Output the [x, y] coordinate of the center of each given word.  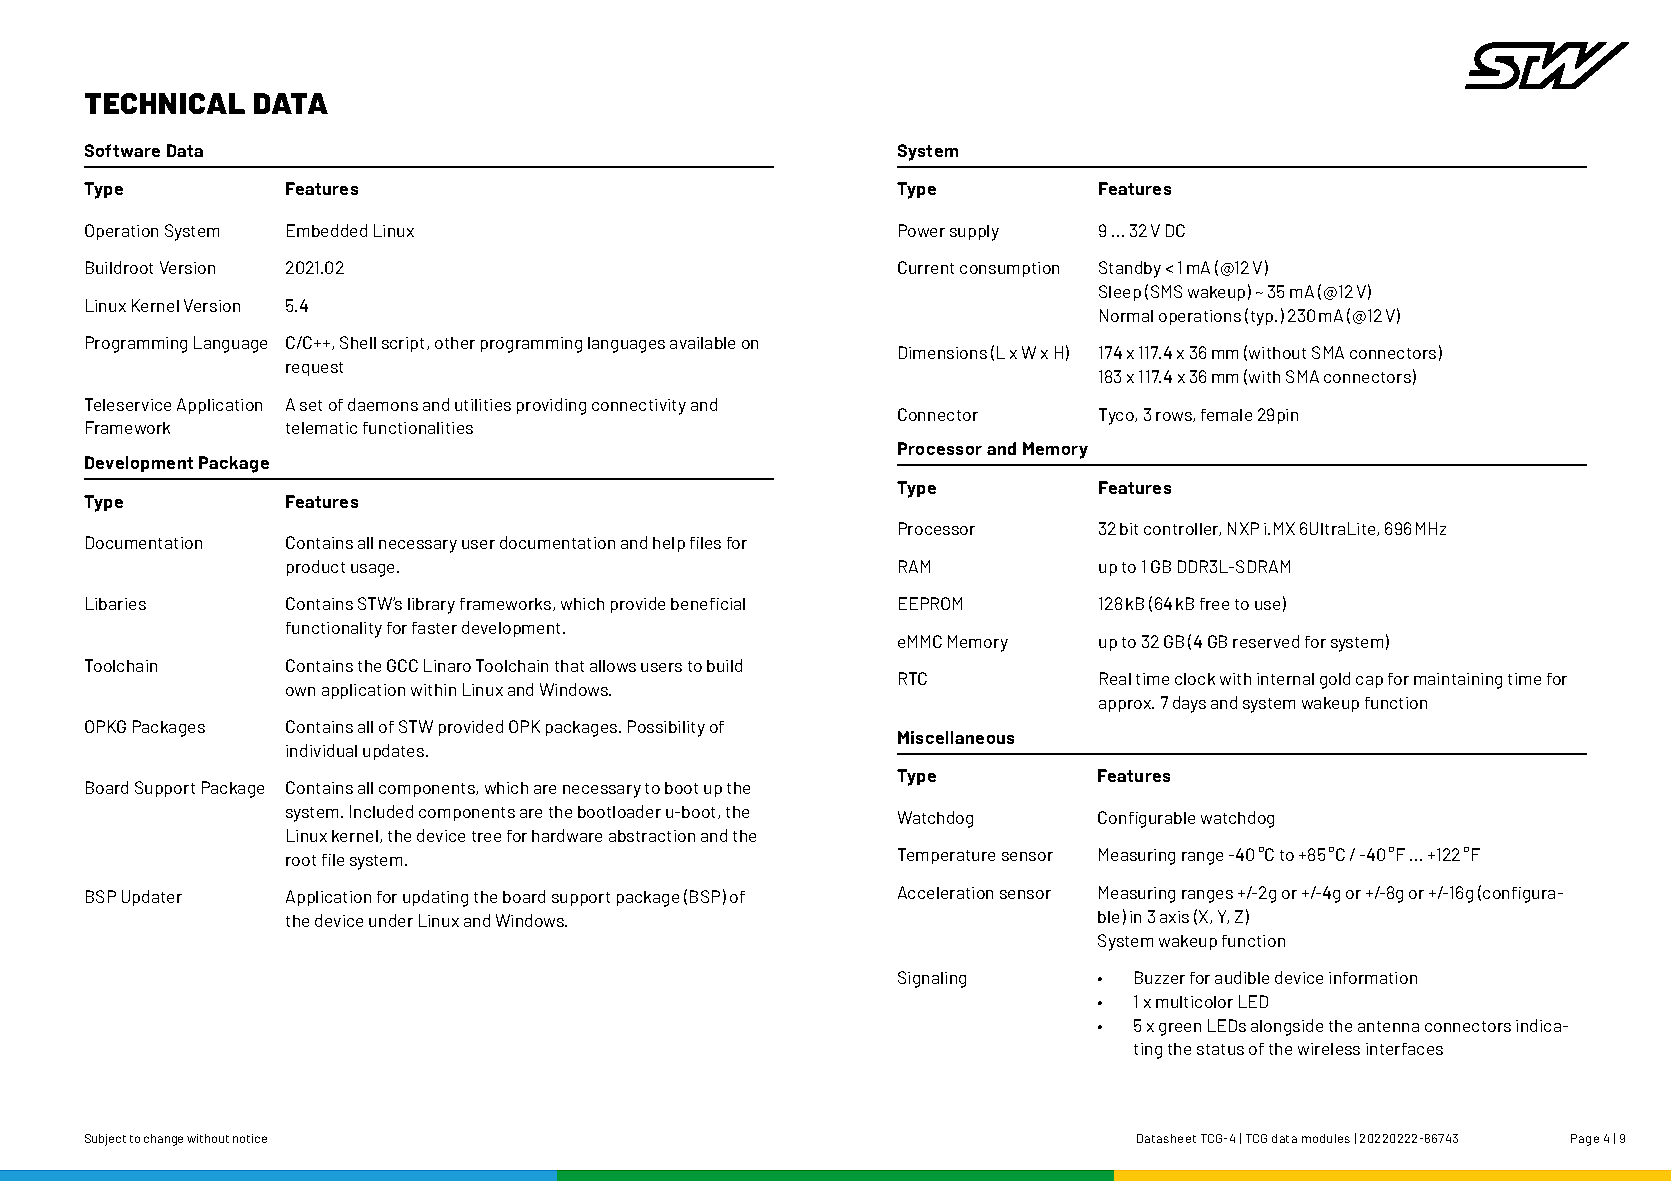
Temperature [946, 856]
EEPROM [930, 603]
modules [1326, 1138]
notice [250, 1138]
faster [434, 628]
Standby [1130, 269]
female [1226, 415]
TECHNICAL [165, 103]
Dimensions [943, 352]
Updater [152, 898]
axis [1174, 917]
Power [922, 230]
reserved [1266, 641]
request [314, 369]
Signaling [932, 979]
